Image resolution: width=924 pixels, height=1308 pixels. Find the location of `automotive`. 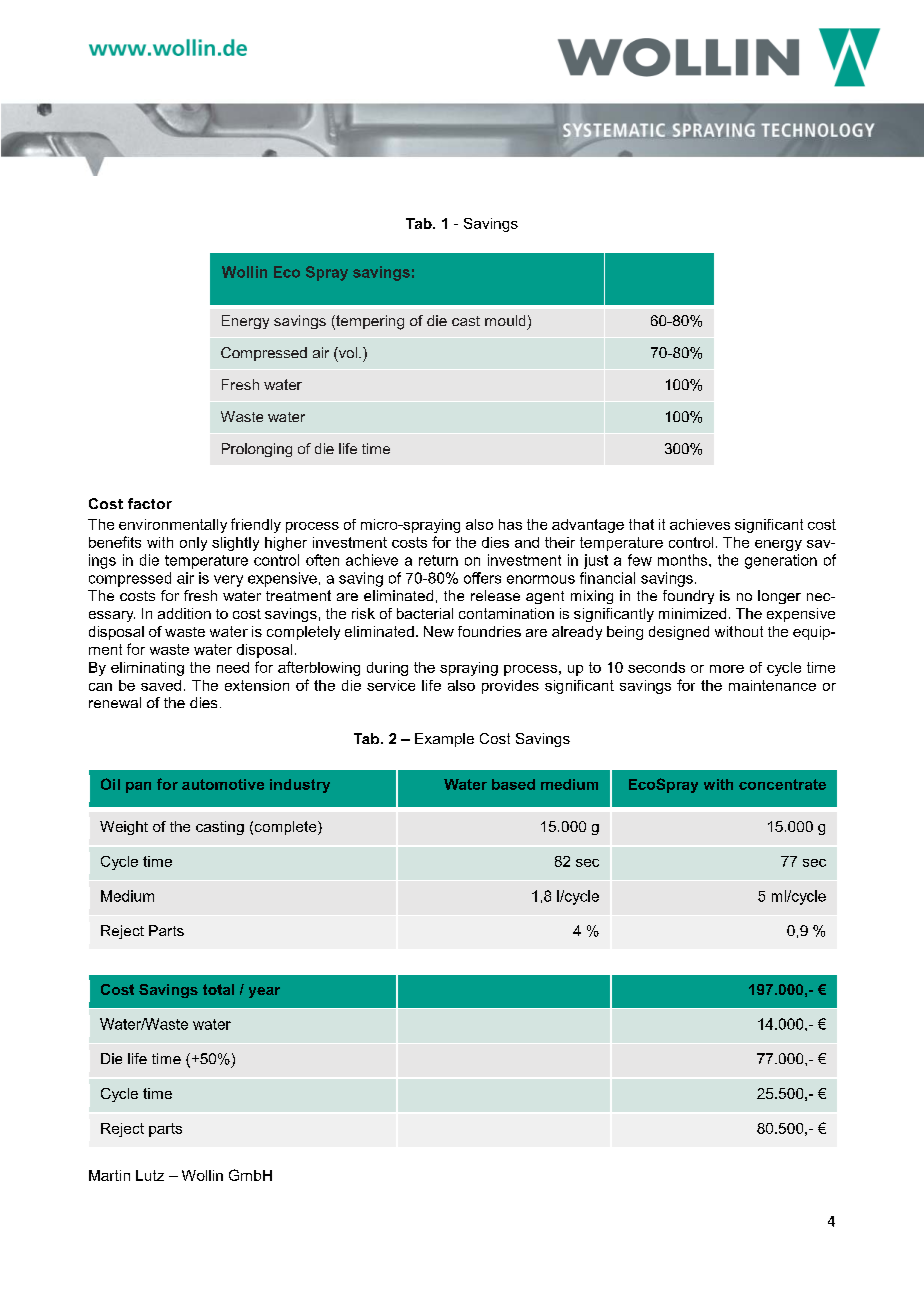

automotive is located at coordinates (223, 784).
